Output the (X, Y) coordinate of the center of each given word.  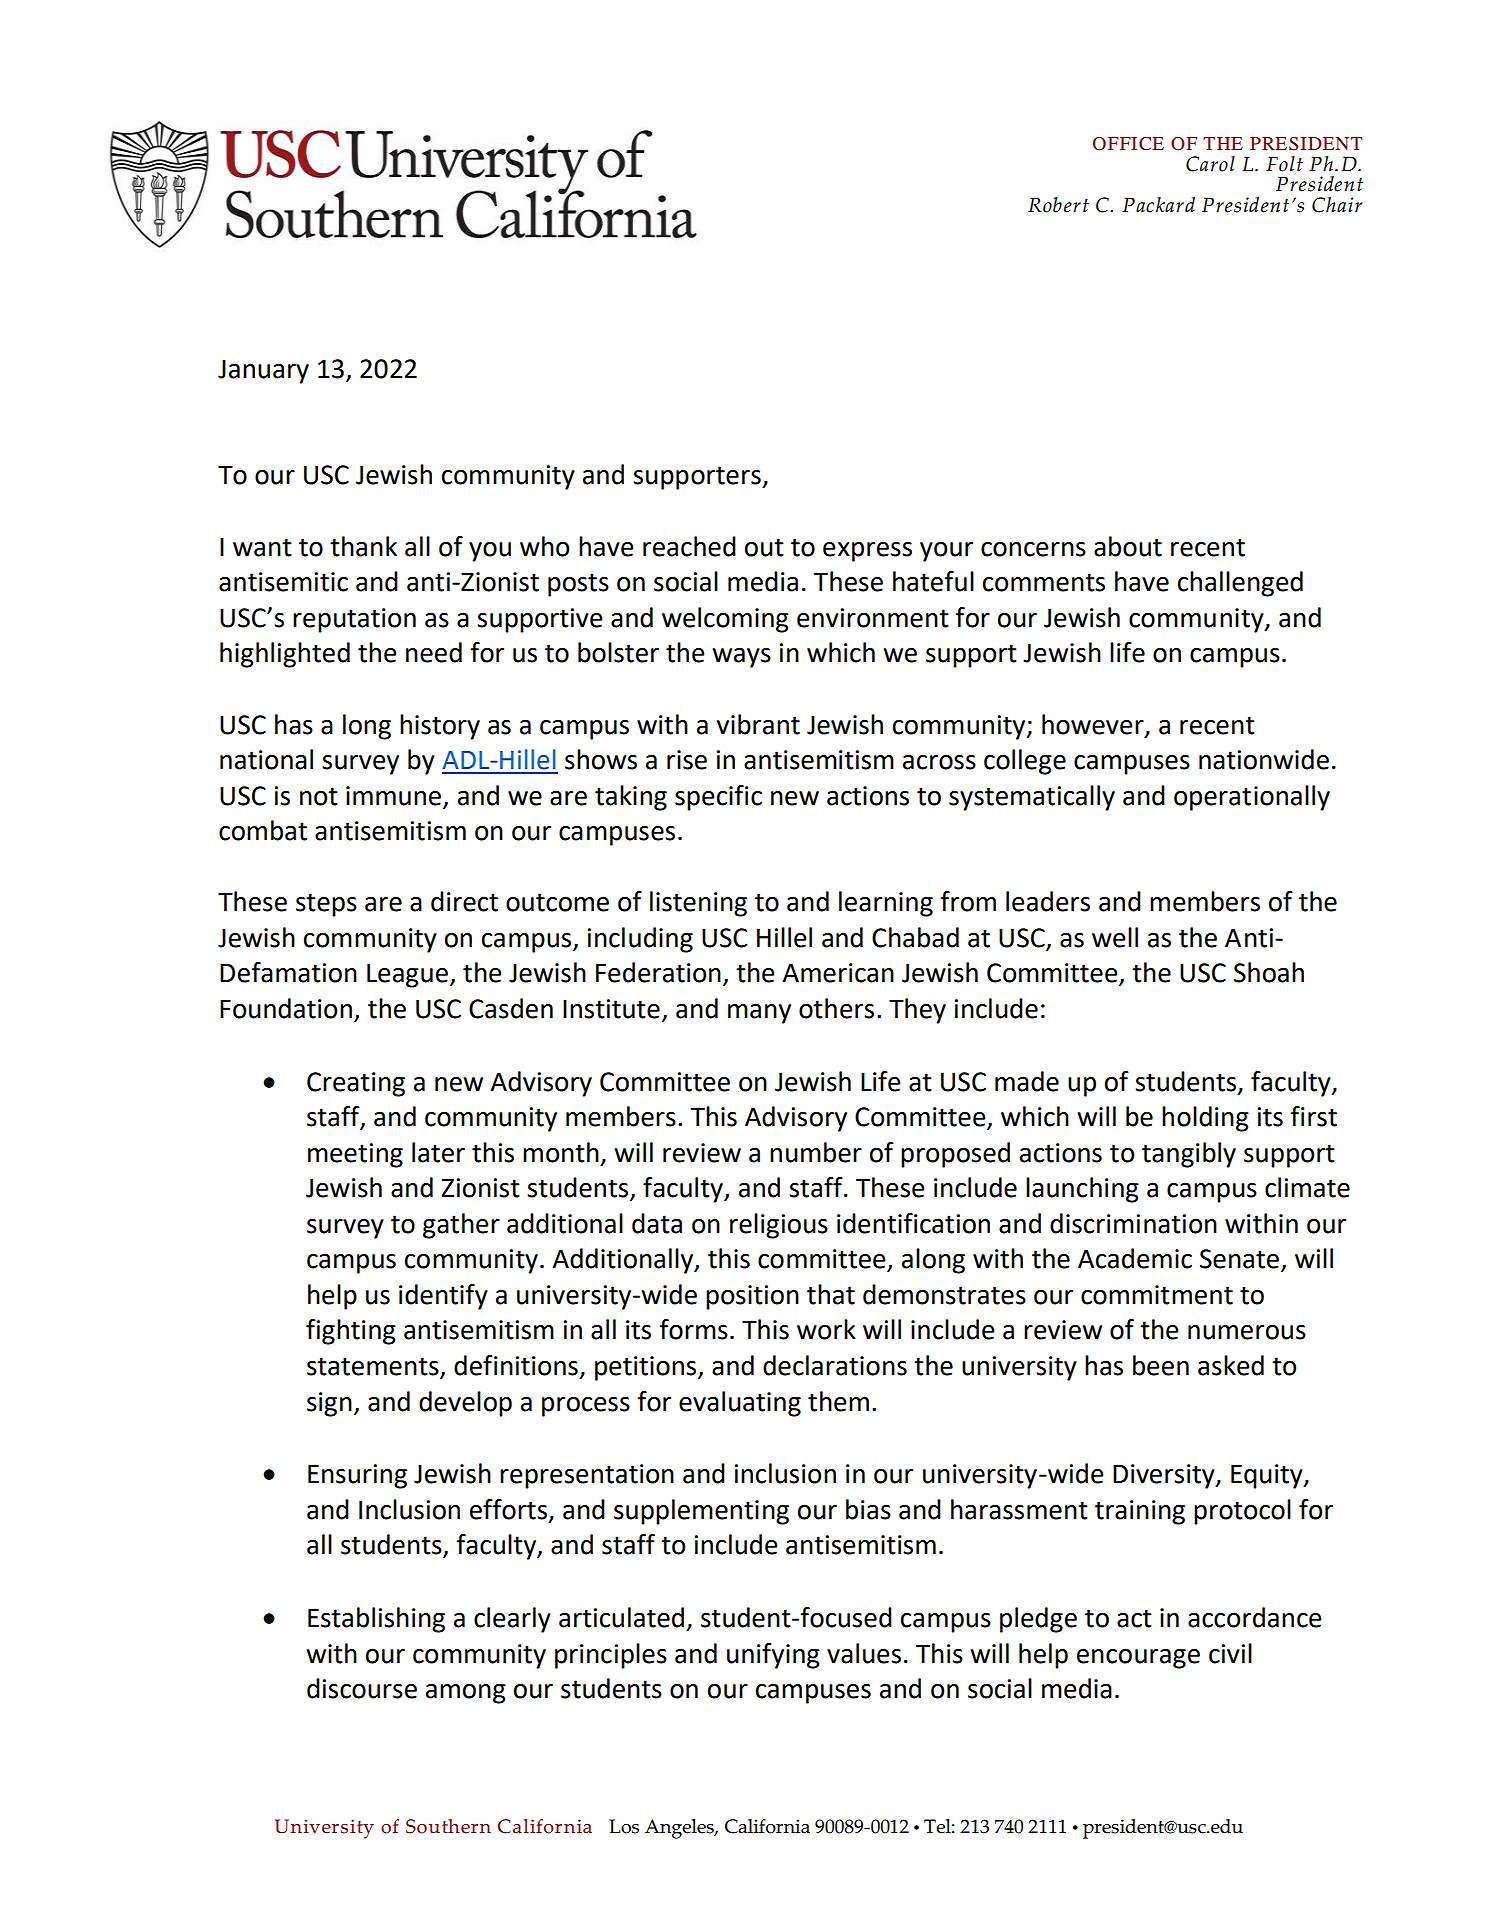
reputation (354, 620)
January (263, 372)
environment (873, 618)
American (838, 973)
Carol (1210, 164)
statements (374, 1367)
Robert (1058, 205)
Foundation (286, 1008)
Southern (448, 1826)
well (1115, 937)
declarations (835, 1365)
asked (1231, 1365)
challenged (1240, 584)
